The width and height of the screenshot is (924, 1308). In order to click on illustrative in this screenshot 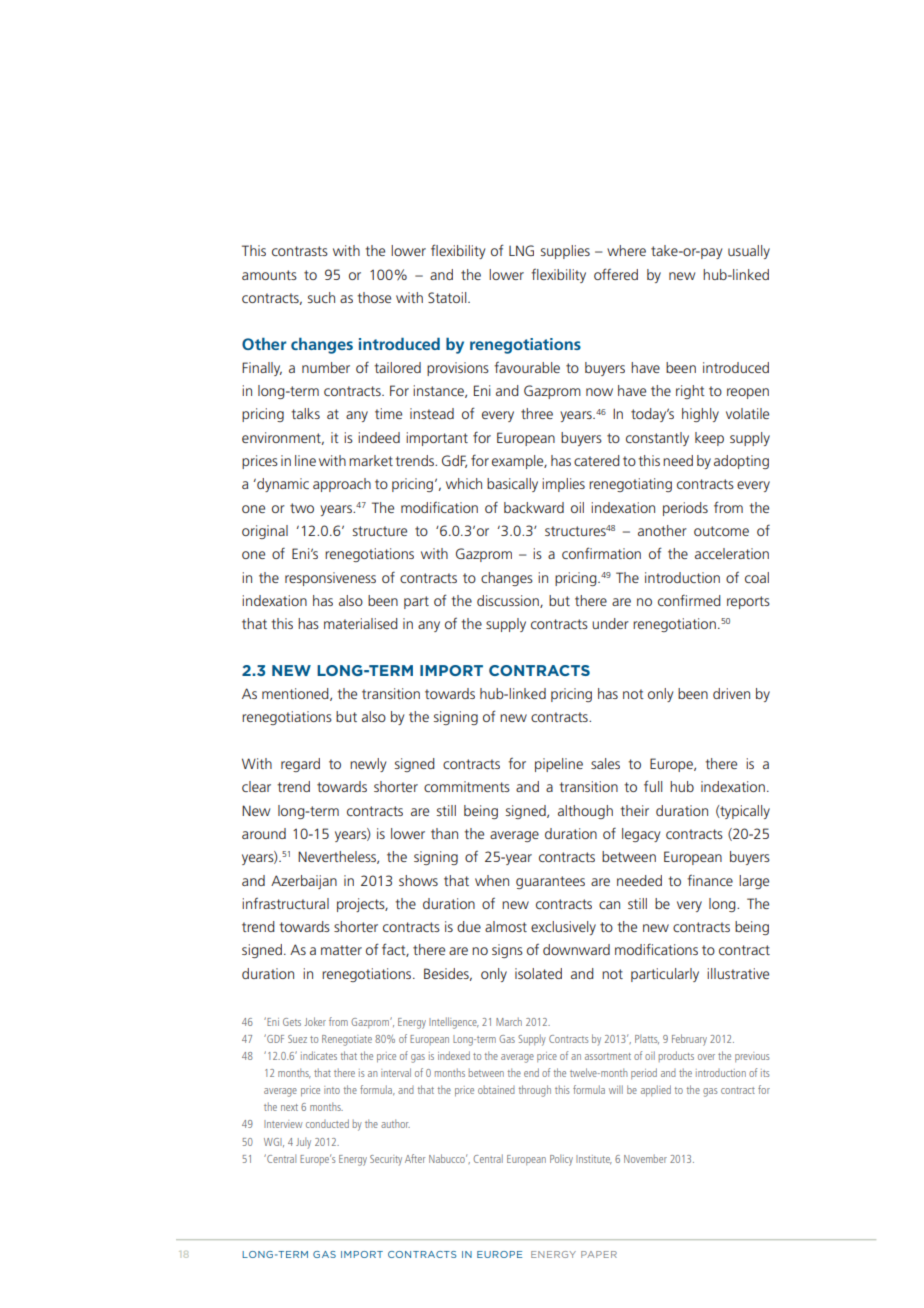, I will do `click(738, 973)`.
